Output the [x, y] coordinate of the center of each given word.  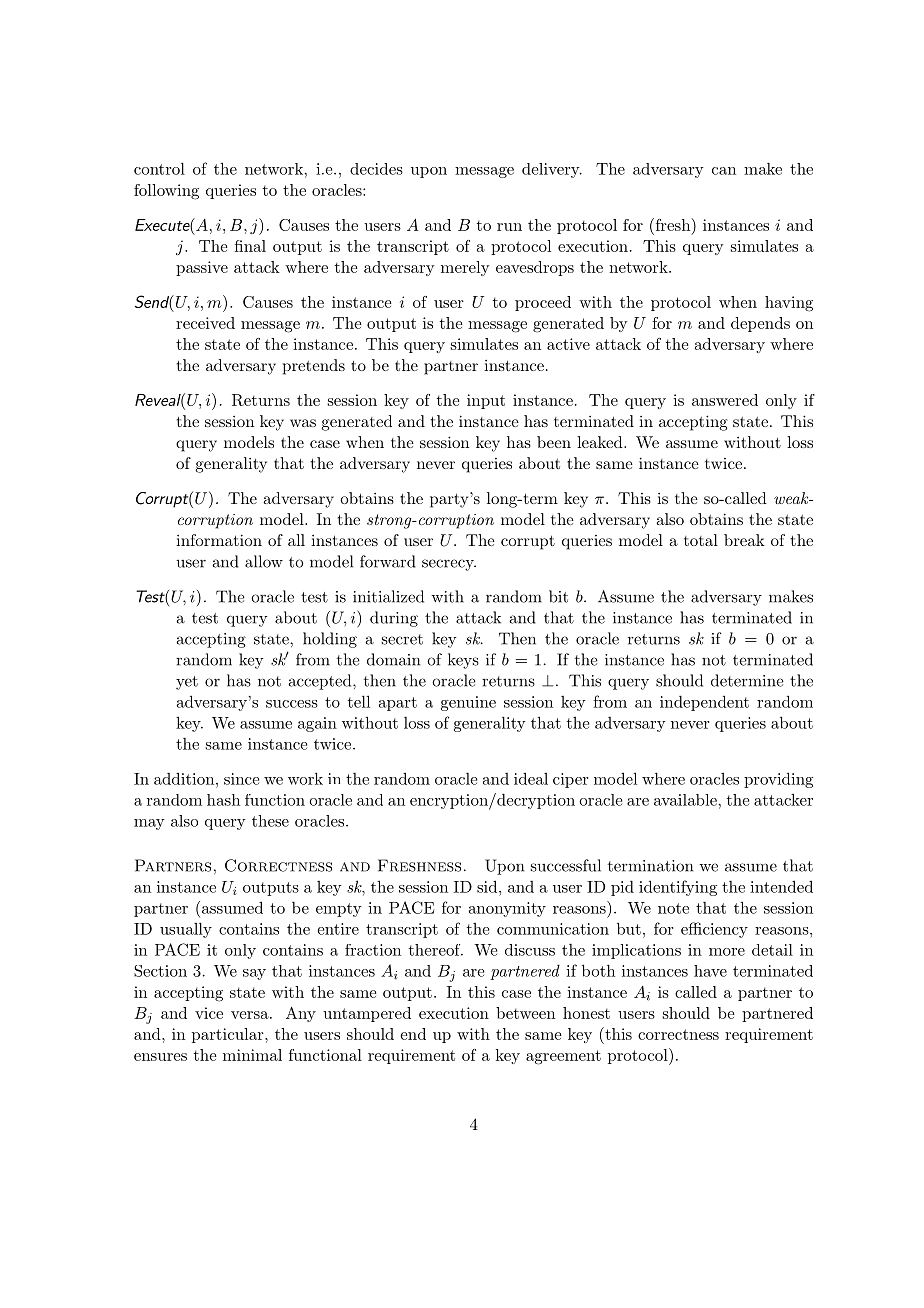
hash [223, 800]
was [303, 423]
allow [264, 561]
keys [463, 661]
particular [229, 1035]
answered [725, 400]
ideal [531, 778]
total [701, 540]
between [525, 1013]
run [509, 227]
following [166, 192]
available [686, 800]
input [486, 401]
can [724, 171]
